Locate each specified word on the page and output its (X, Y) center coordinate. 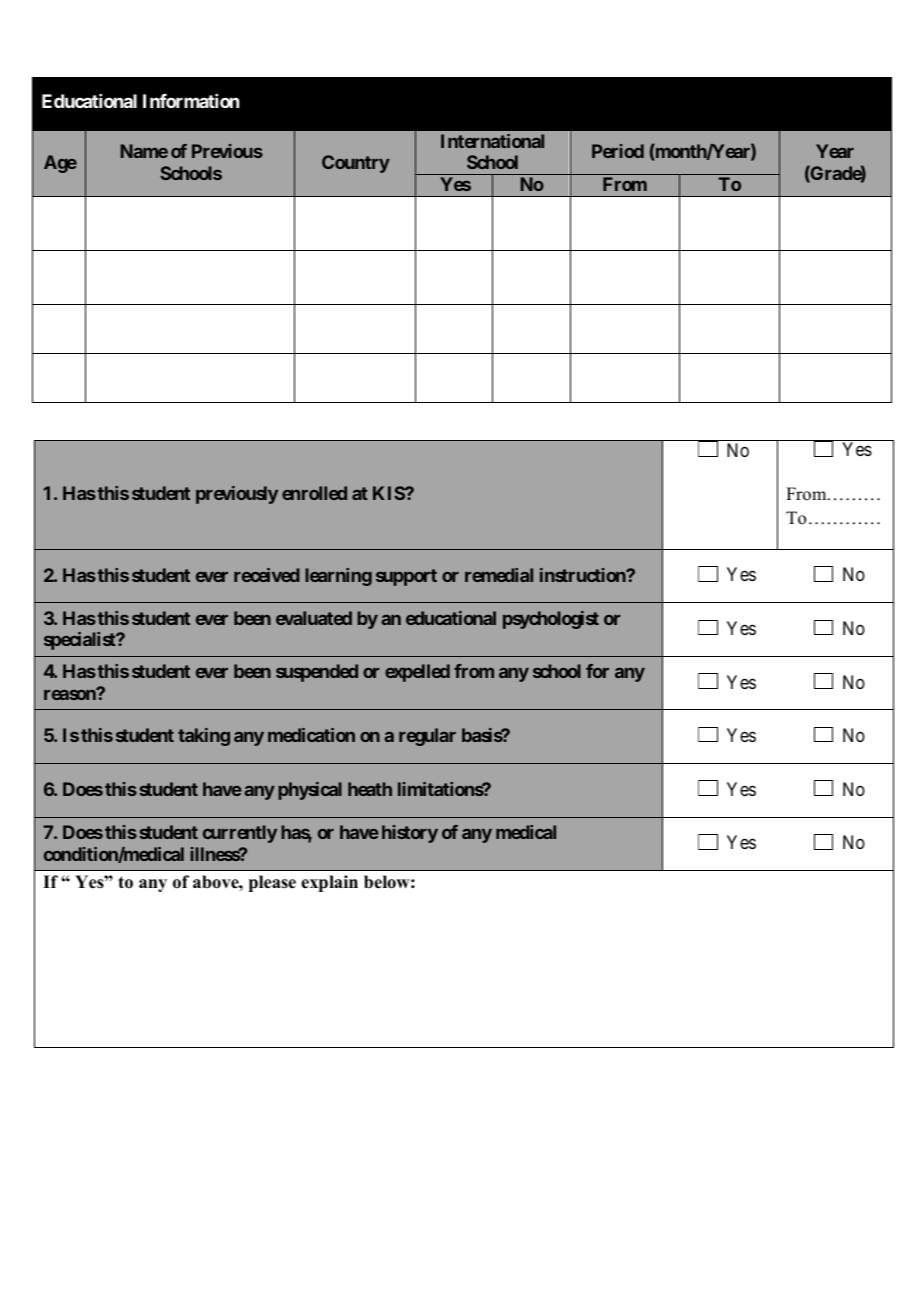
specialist (81, 641)
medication (311, 735)
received (267, 575)
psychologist (551, 620)
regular (427, 737)
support (406, 577)
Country (356, 164)
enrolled (314, 493)
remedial (499, 575)
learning (338, 577)
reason (71, 694)
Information (191, 101)
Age (60, 164)
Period (618, 151)
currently (240, 834)
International (492, 141)
